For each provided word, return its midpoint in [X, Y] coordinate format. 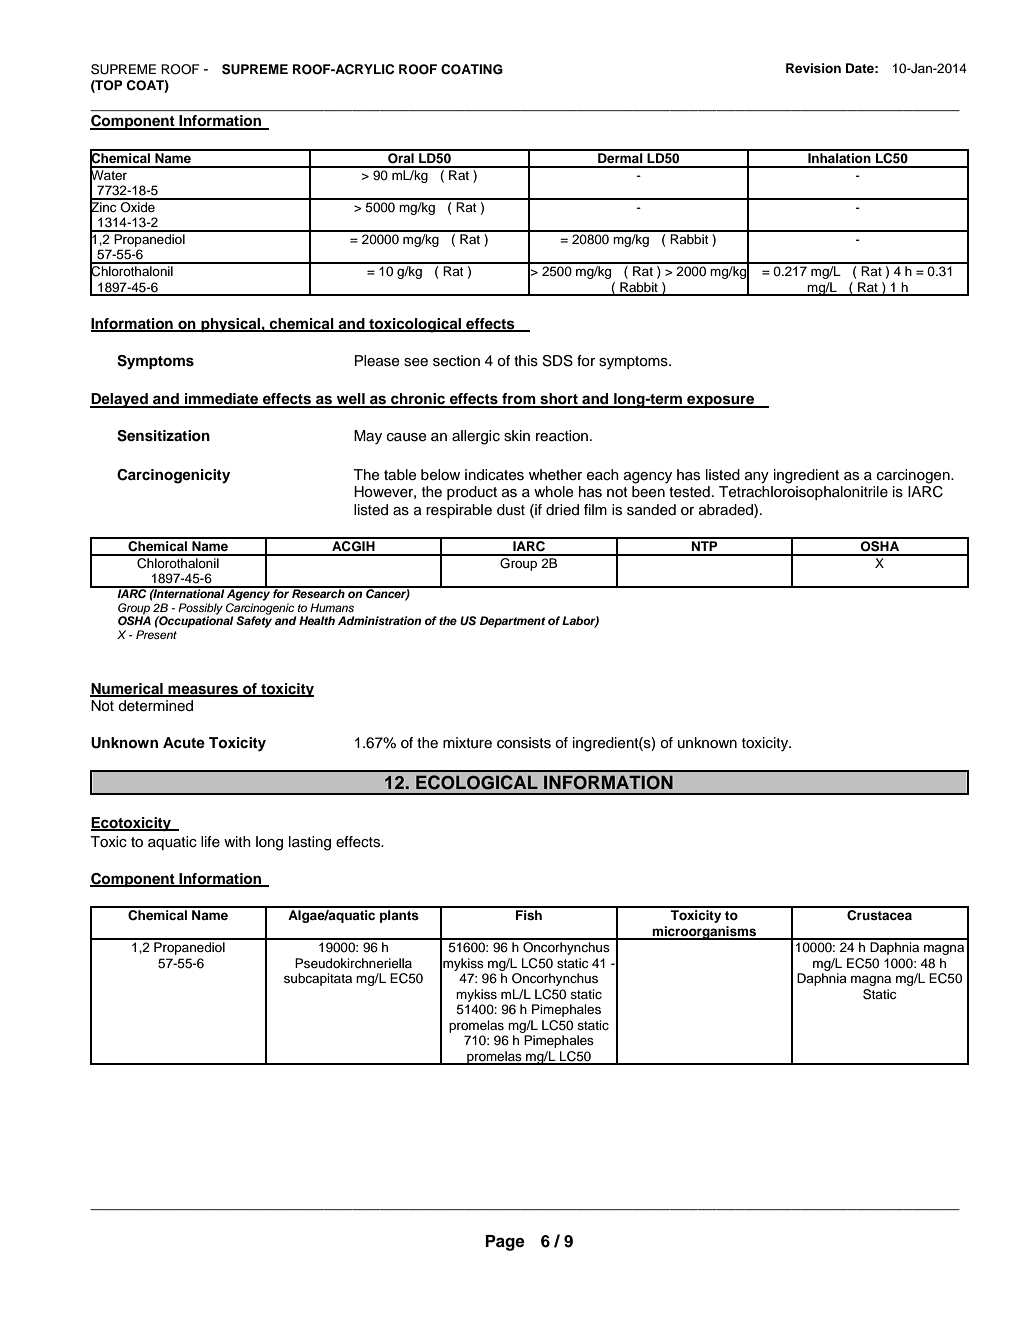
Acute [184, 742]
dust [511, 510]
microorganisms [705, 933]
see [416, 362]
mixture [467, 743]
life [210, 841]
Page [505, 1243]
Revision [813, 68]
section [456, 361]
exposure [721, 401]
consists [524, 743]
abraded [727, 510]
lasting [310, 843]
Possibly [200, 610]
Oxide [137, 206]
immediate [222, 400]
